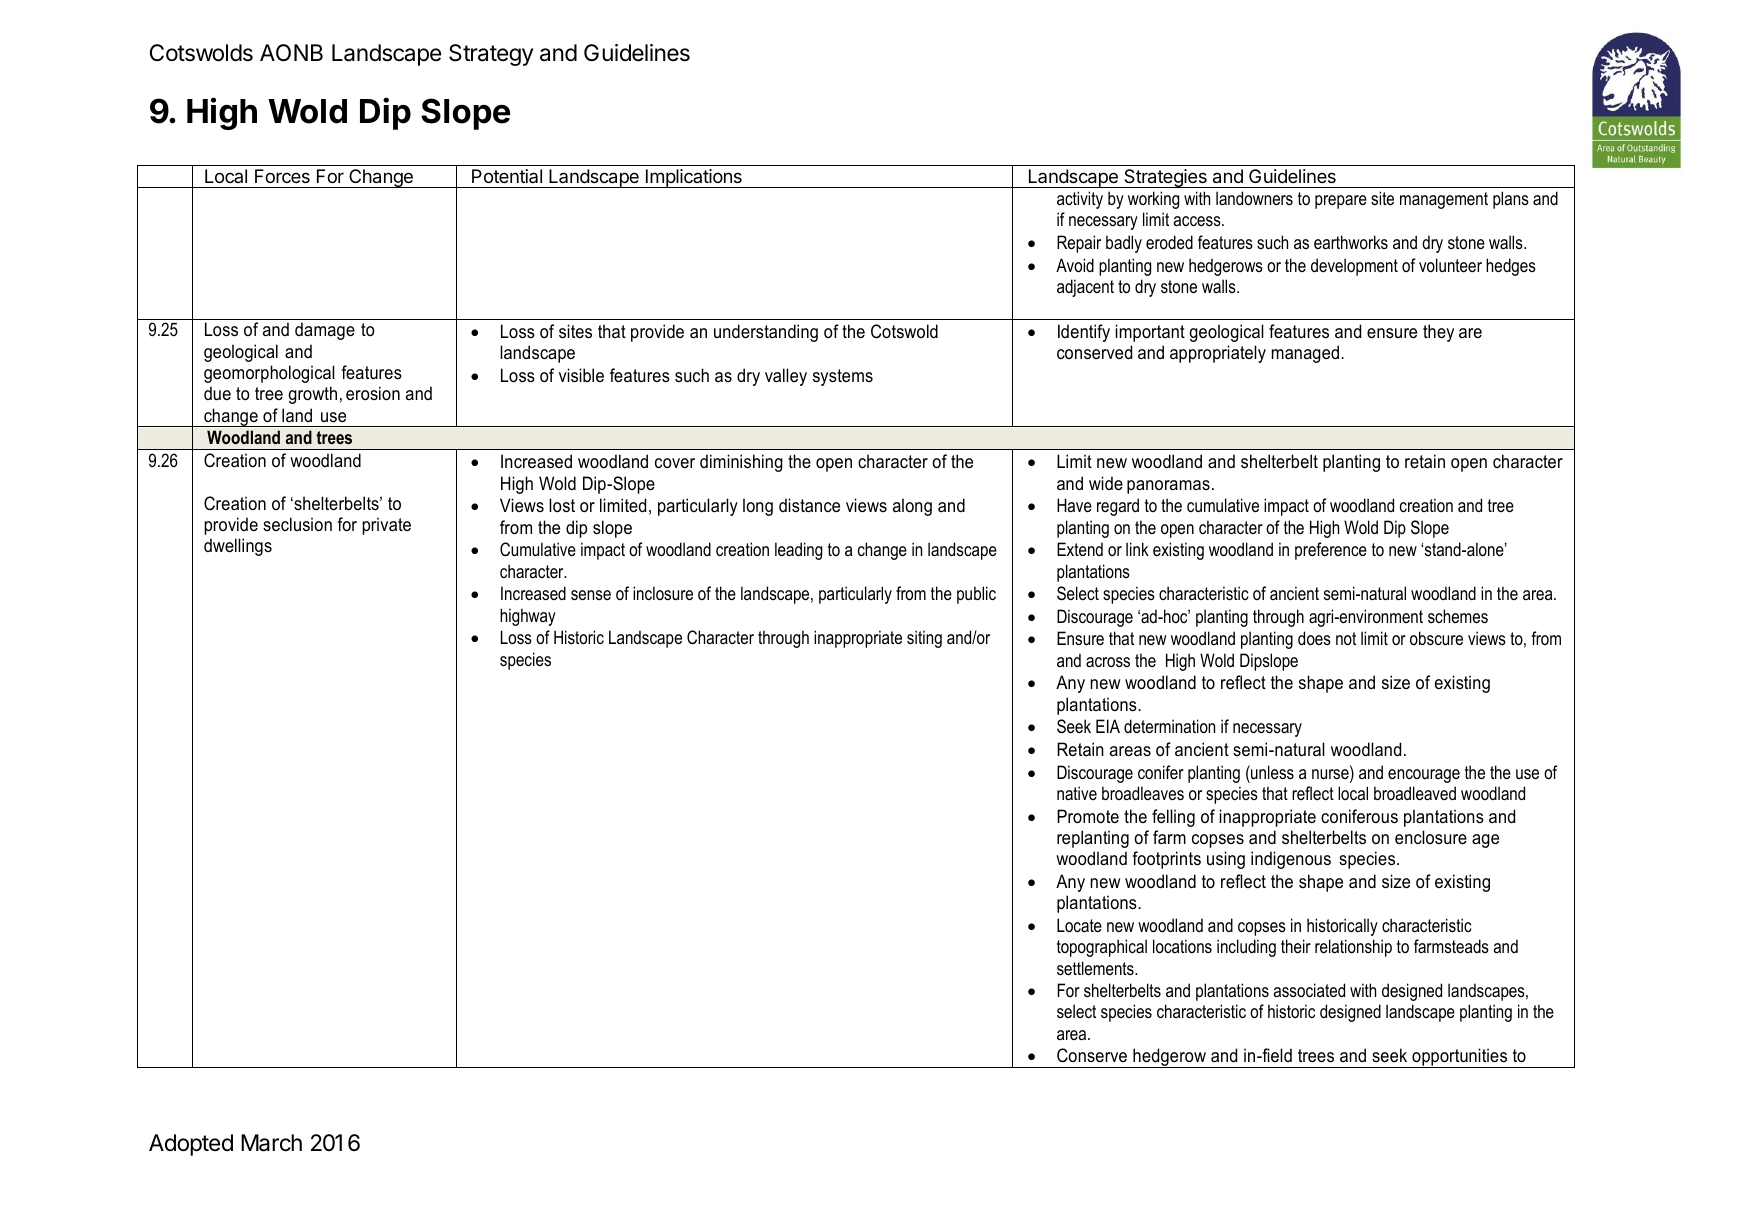  I want to click on sense, so click(591, 595).
